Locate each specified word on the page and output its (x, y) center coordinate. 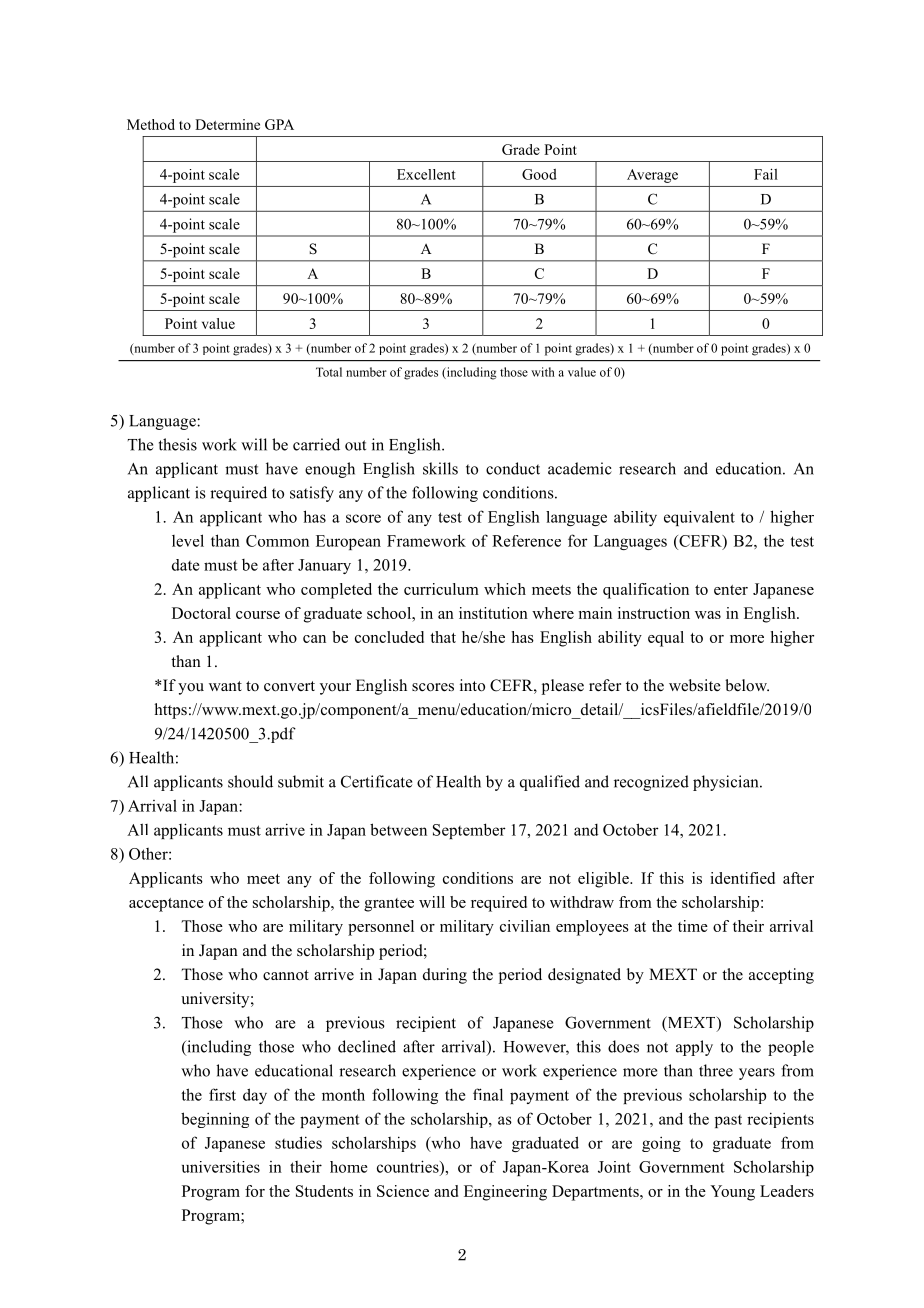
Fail (766, 174)
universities (221, 1167)
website (695, 685)
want (225, 686)
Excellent (426, 174)
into (472, 685)
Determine (227, 124)
